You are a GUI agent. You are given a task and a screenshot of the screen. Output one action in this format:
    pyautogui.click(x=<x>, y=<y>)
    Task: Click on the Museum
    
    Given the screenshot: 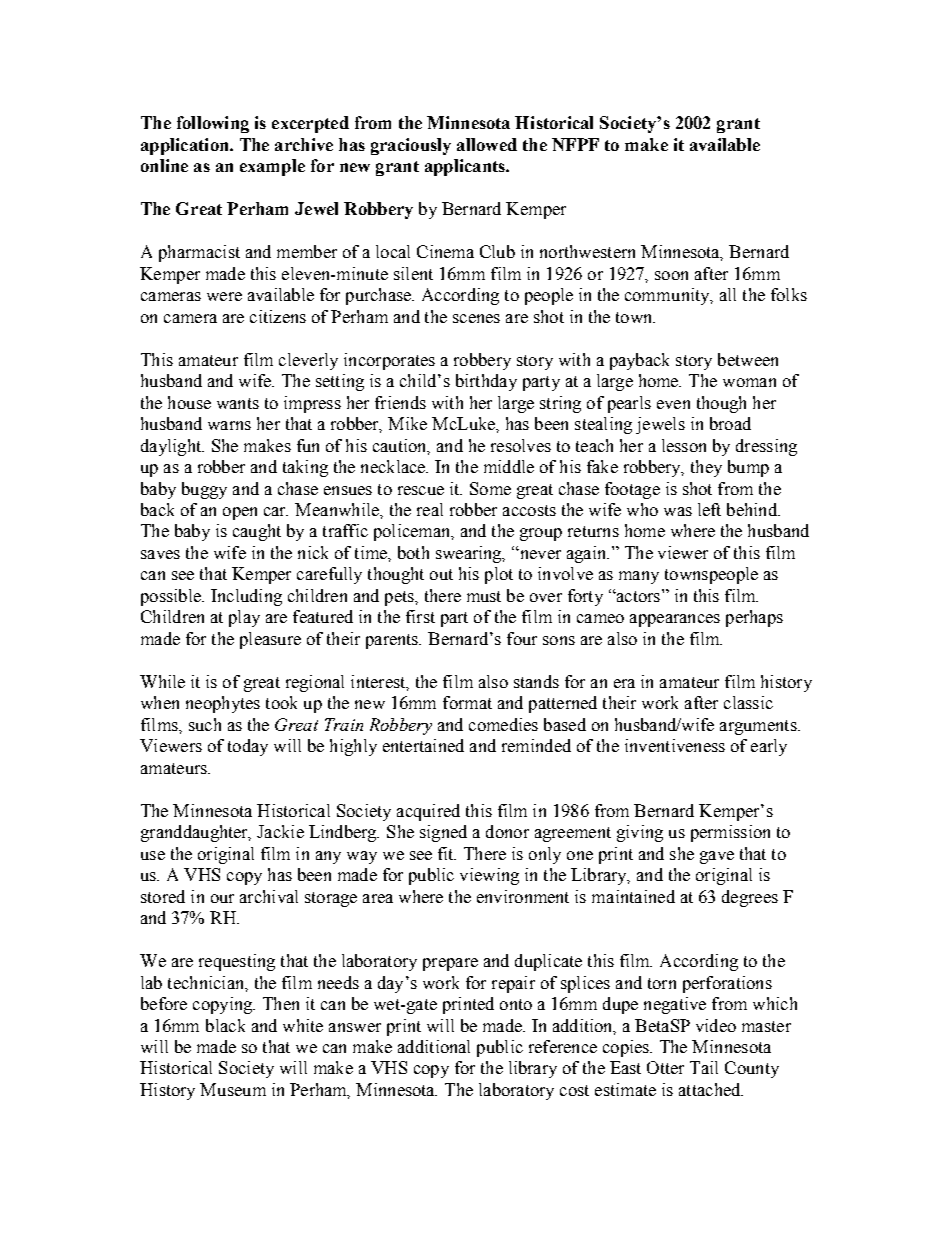 What is the action you would take?
    pyautogui.click(x=233, y=1089)
